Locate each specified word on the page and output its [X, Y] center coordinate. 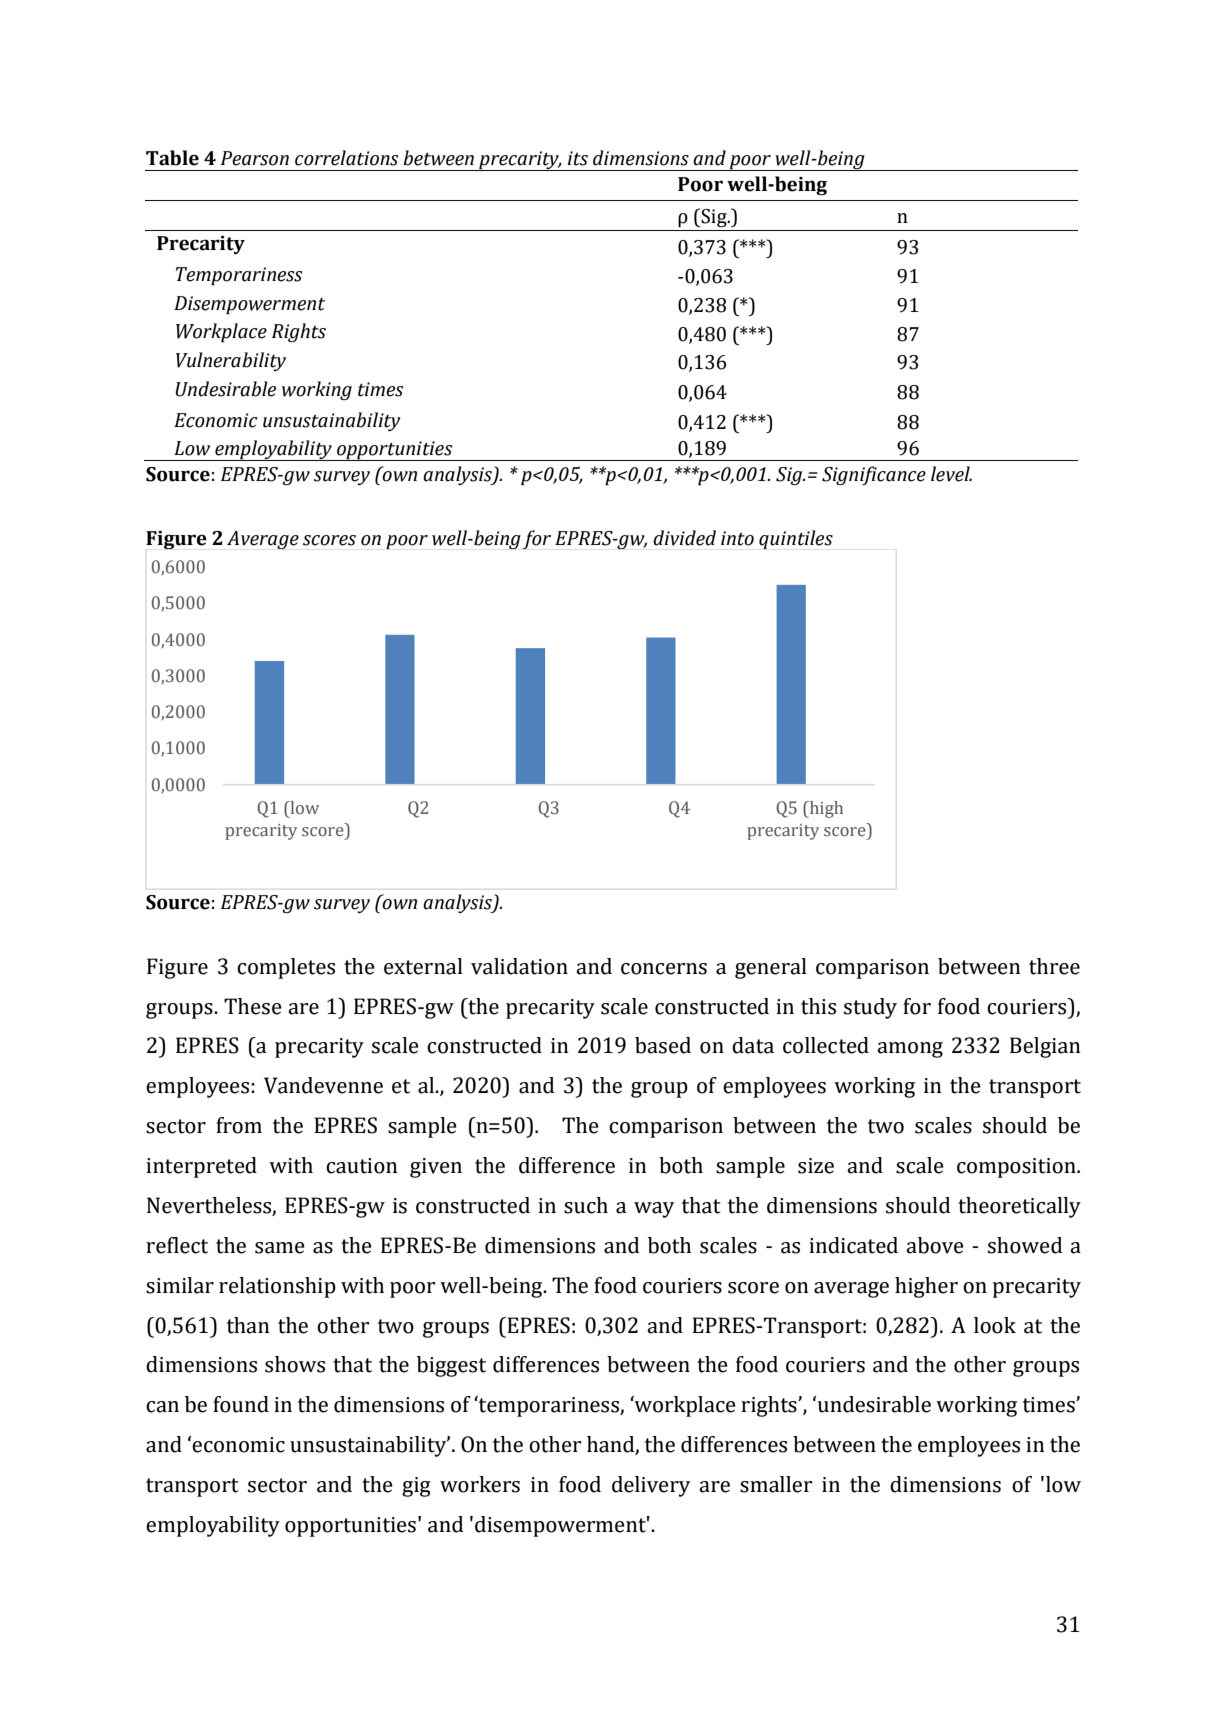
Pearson [255, 158]
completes [286, 968]
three [1054, 966]
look [995, 1325]
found [241, 1404]
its [578, 158]
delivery [651, 1486]
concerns [664, 969]
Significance [874, 475]
